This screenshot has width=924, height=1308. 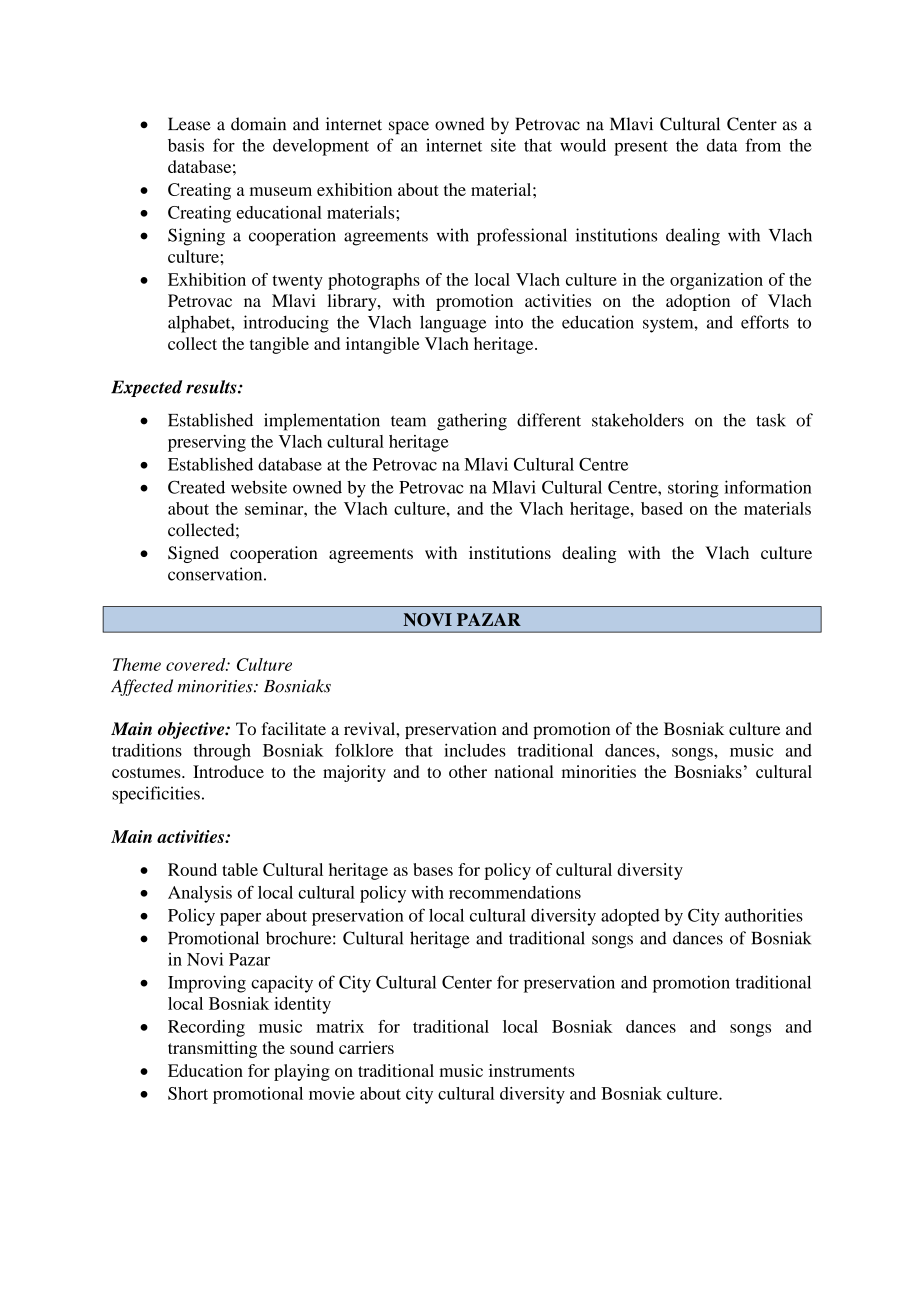 I want to click on space, so click(x=409, y=127).
